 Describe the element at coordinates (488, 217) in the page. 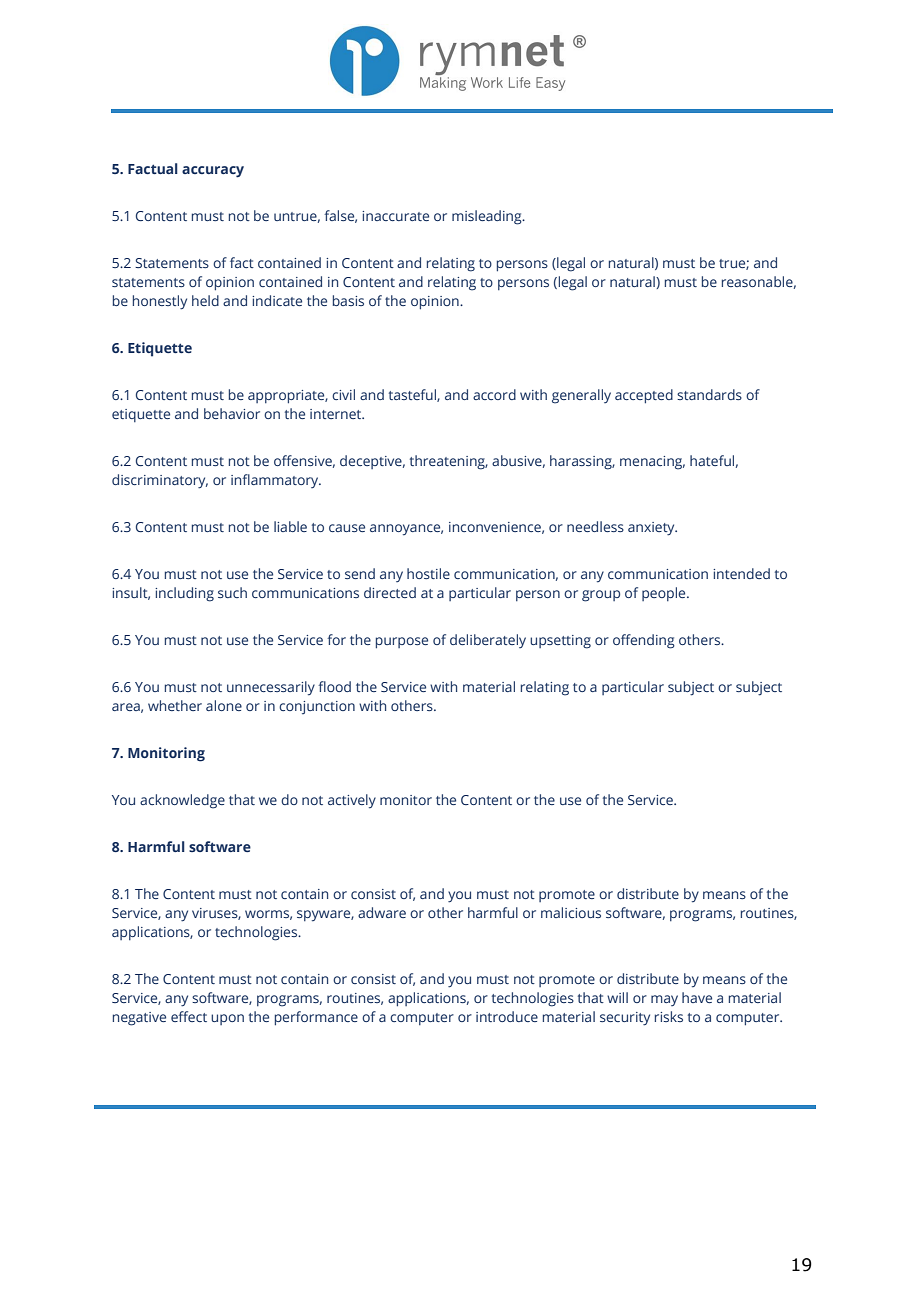

I see `misleading` at that location.
